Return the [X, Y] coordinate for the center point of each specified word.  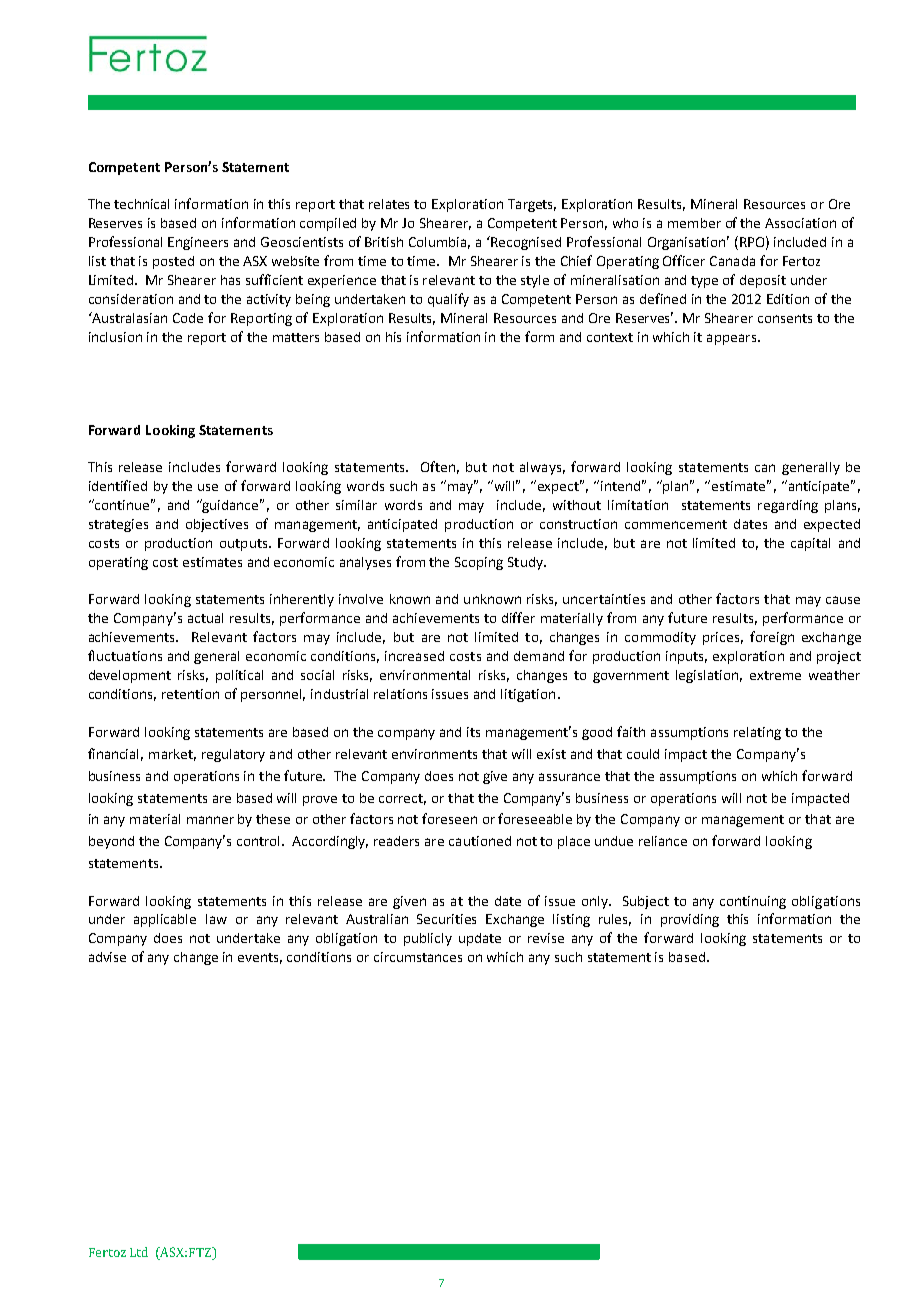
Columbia [439, 243]
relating [757, 733]
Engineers [198, 243]
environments [434, 754]
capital [810, 544]
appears [733, 339]
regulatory [233, 755]
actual [205, 618]
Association [800, 223]
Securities [446, 919]
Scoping [479, 563]
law [216, 919]
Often [438, 466]
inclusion [115, 337]
